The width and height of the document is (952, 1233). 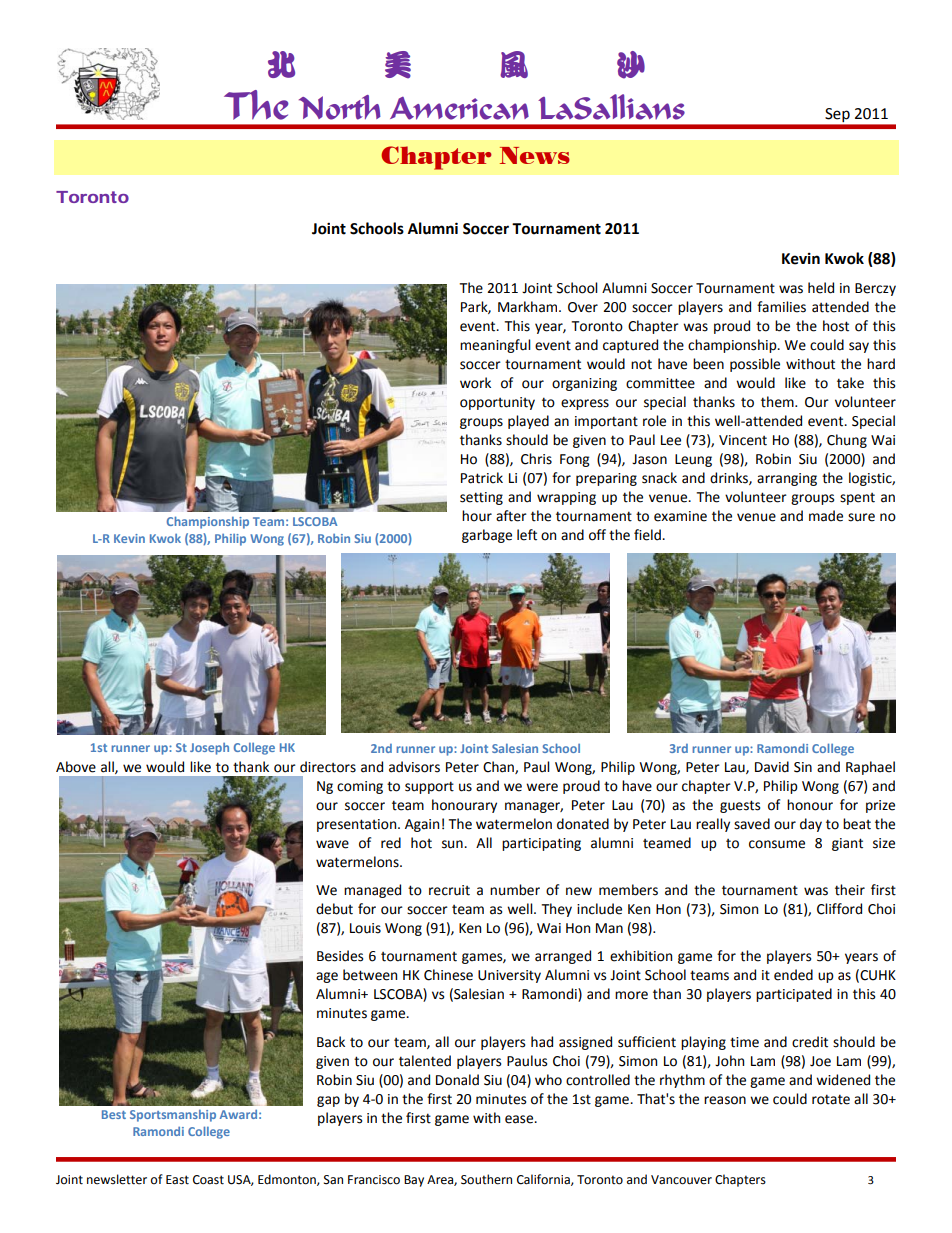 What do you see at coordinates (831, 1099) in the document?
I see `rotate` at bounding box center [831, 1099].
